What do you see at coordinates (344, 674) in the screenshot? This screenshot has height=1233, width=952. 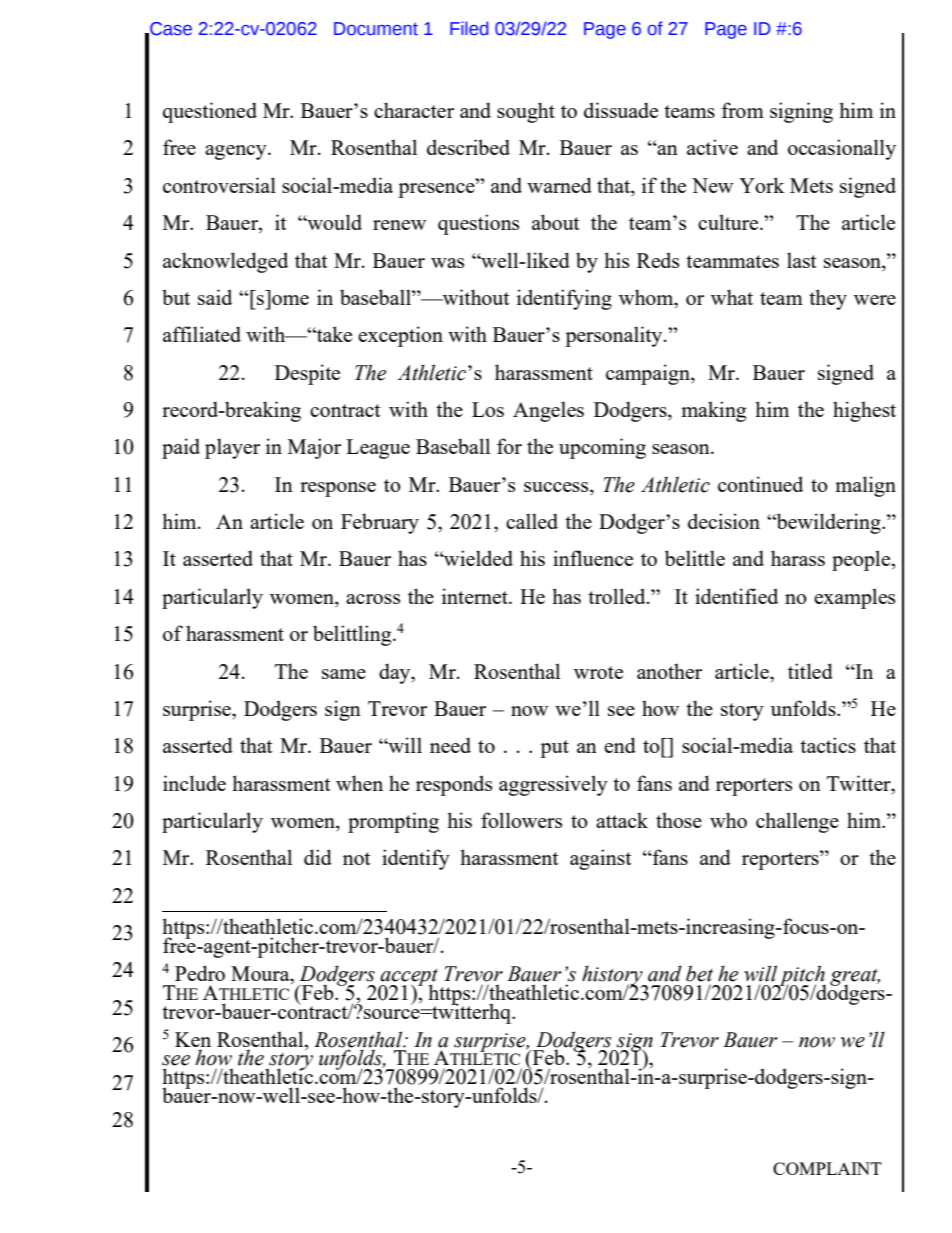 I see `same` at bounding box center [344, 674].
